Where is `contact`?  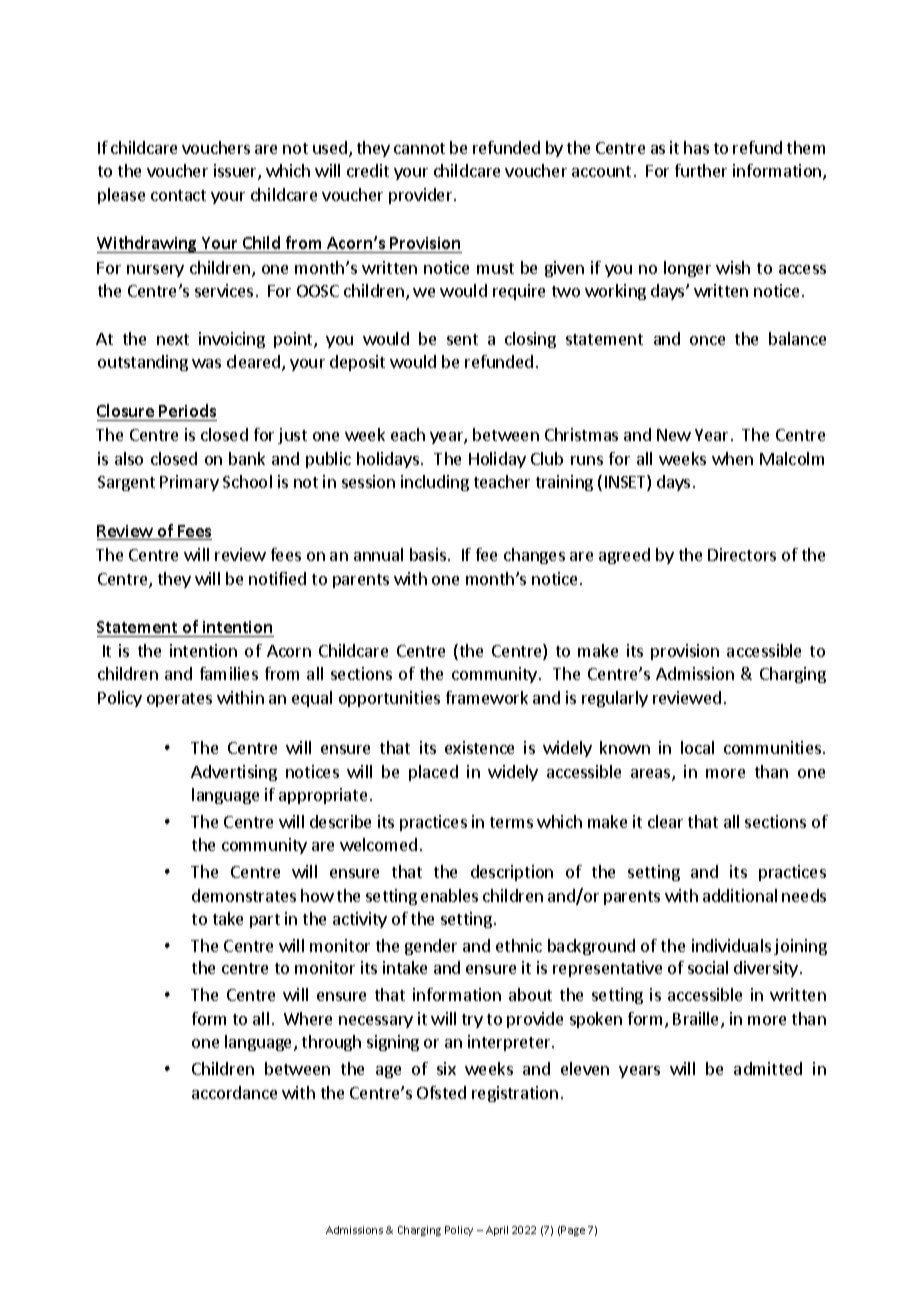
contact is located at coordinates (178, 195).
